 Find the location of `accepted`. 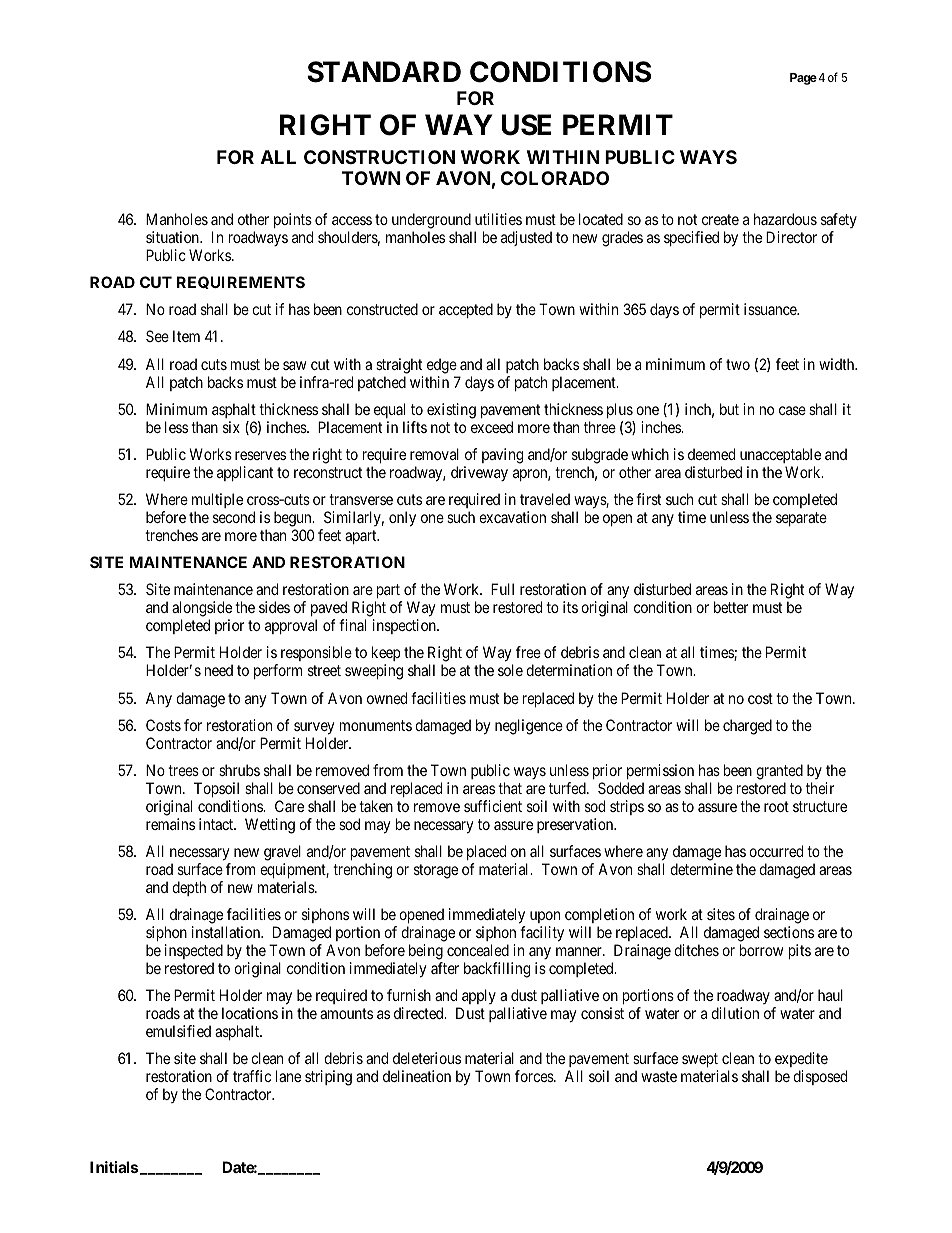

accepted is located at coordinates (466, 310).
